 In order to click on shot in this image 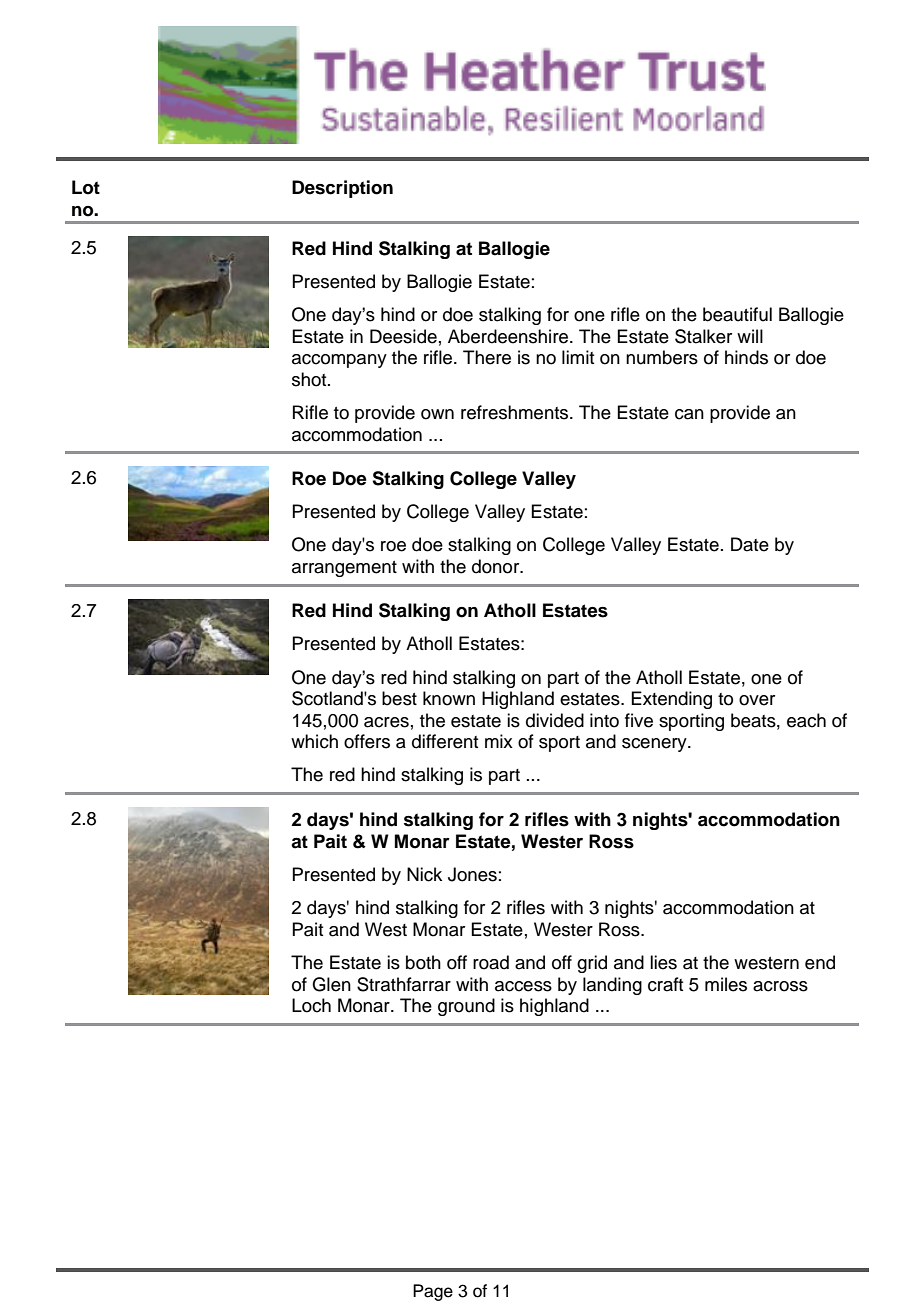, I will do `click(310, 379)`.
